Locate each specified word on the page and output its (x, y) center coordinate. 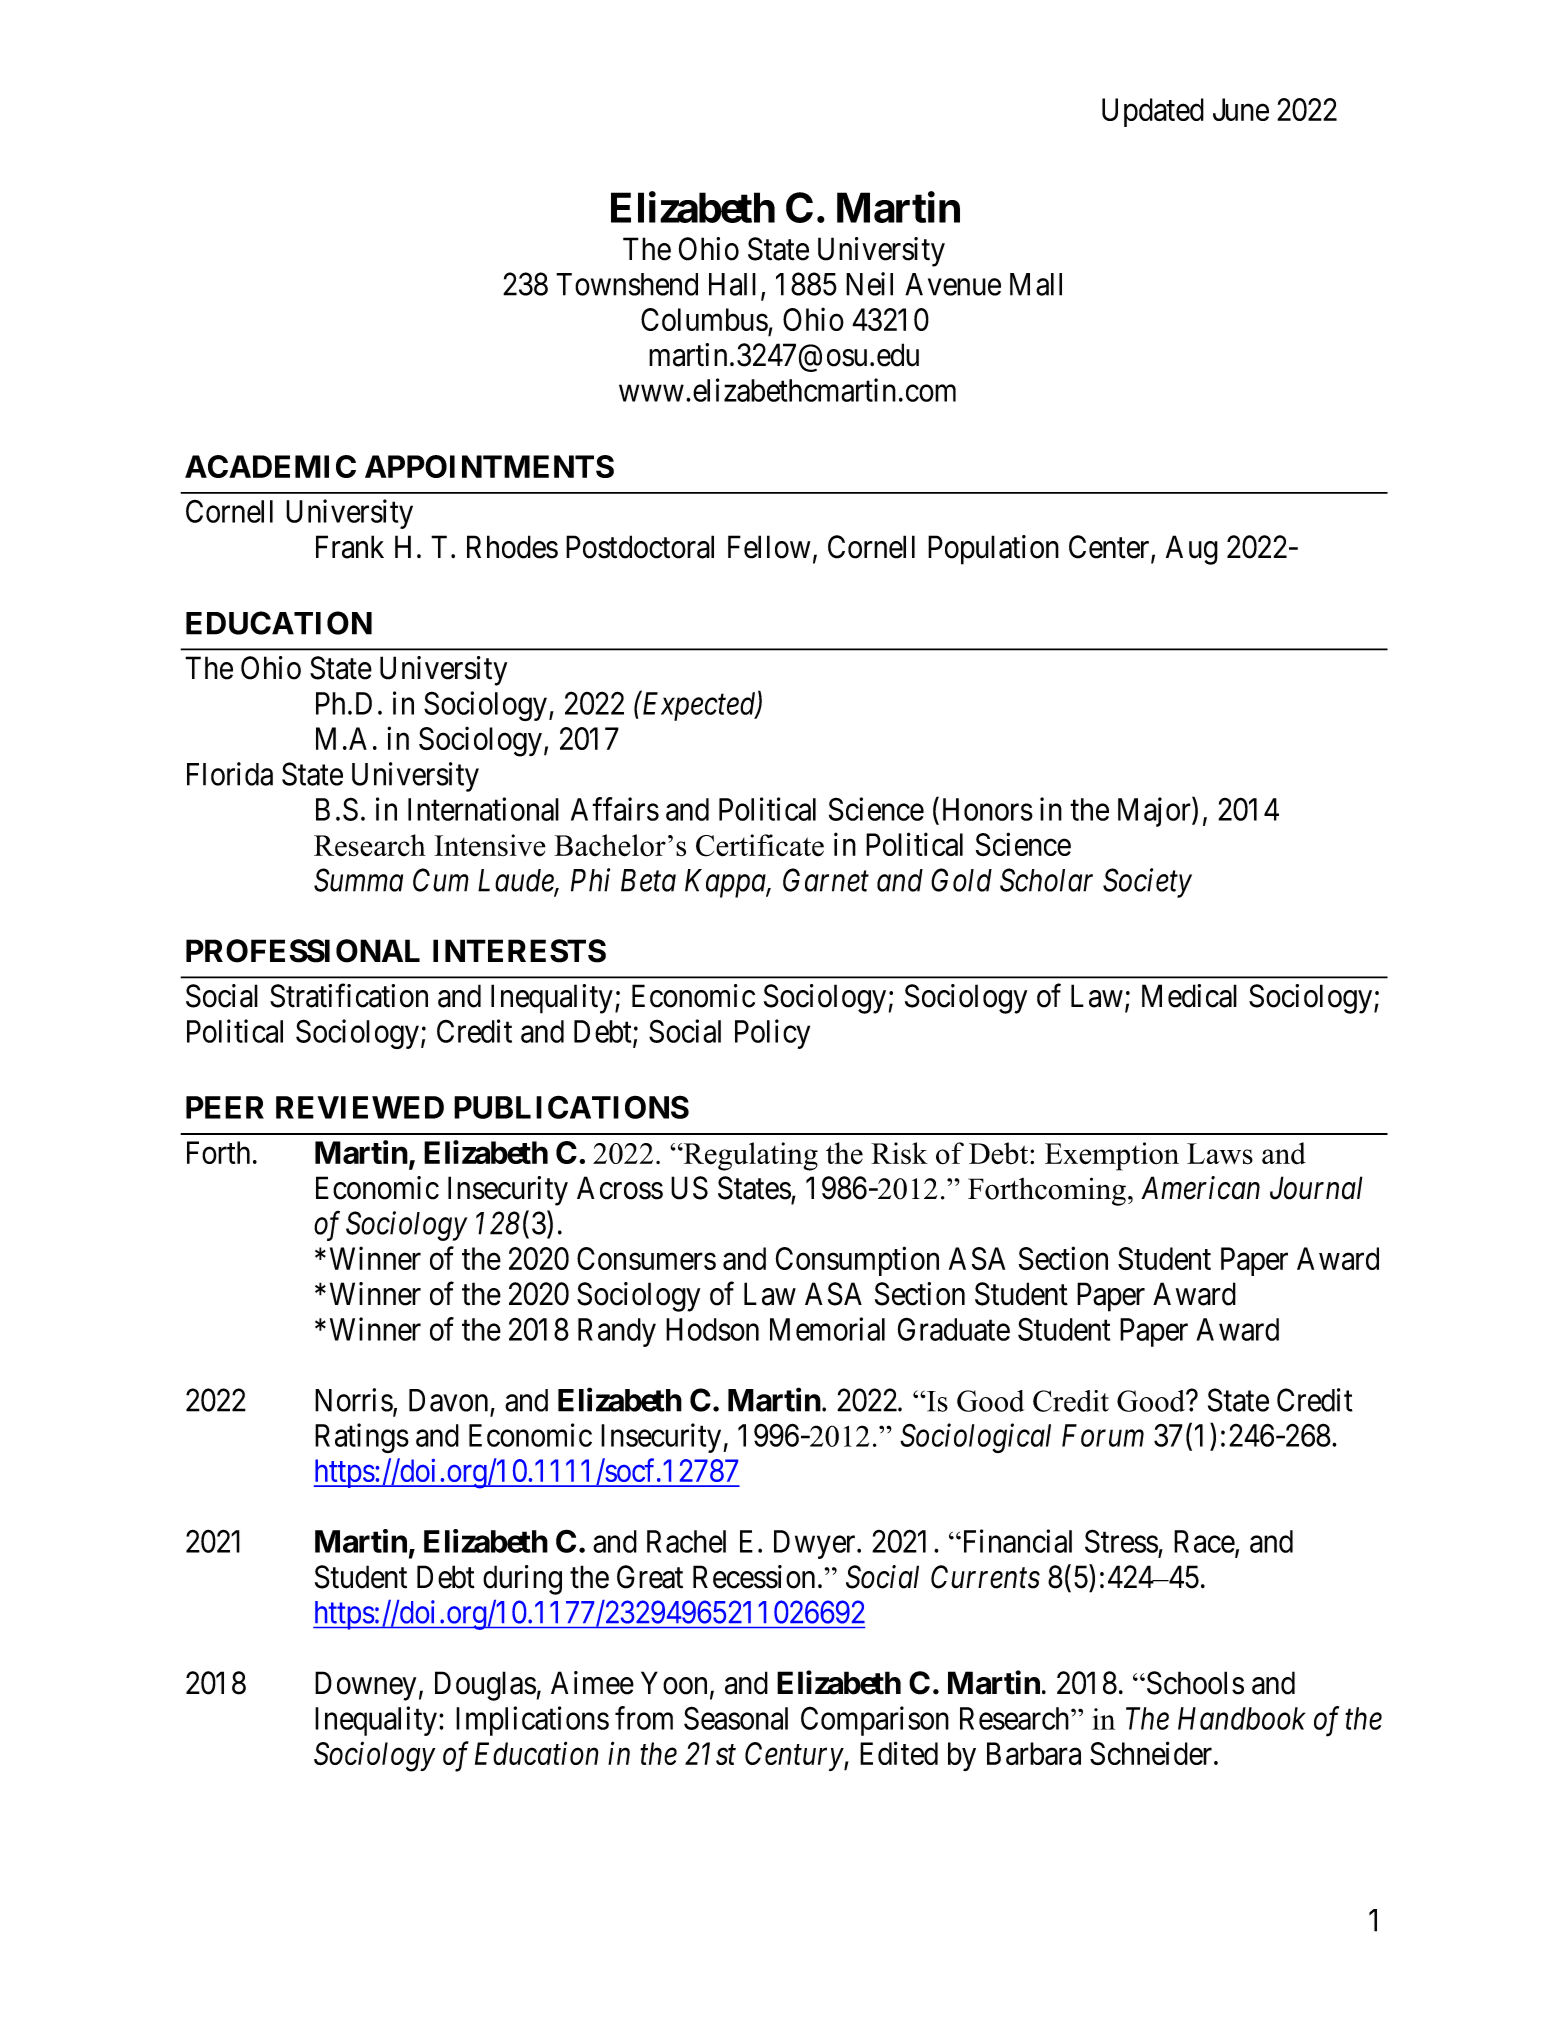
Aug (1192, 550)
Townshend (627, 284)
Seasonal (736, 1718)
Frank (350, 547)
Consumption (857, 1261)
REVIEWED (360, 1107)
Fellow (769, 547)
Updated (1153, 112)
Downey (365, 1686)
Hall (732, 284)
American (1200, 1188)
